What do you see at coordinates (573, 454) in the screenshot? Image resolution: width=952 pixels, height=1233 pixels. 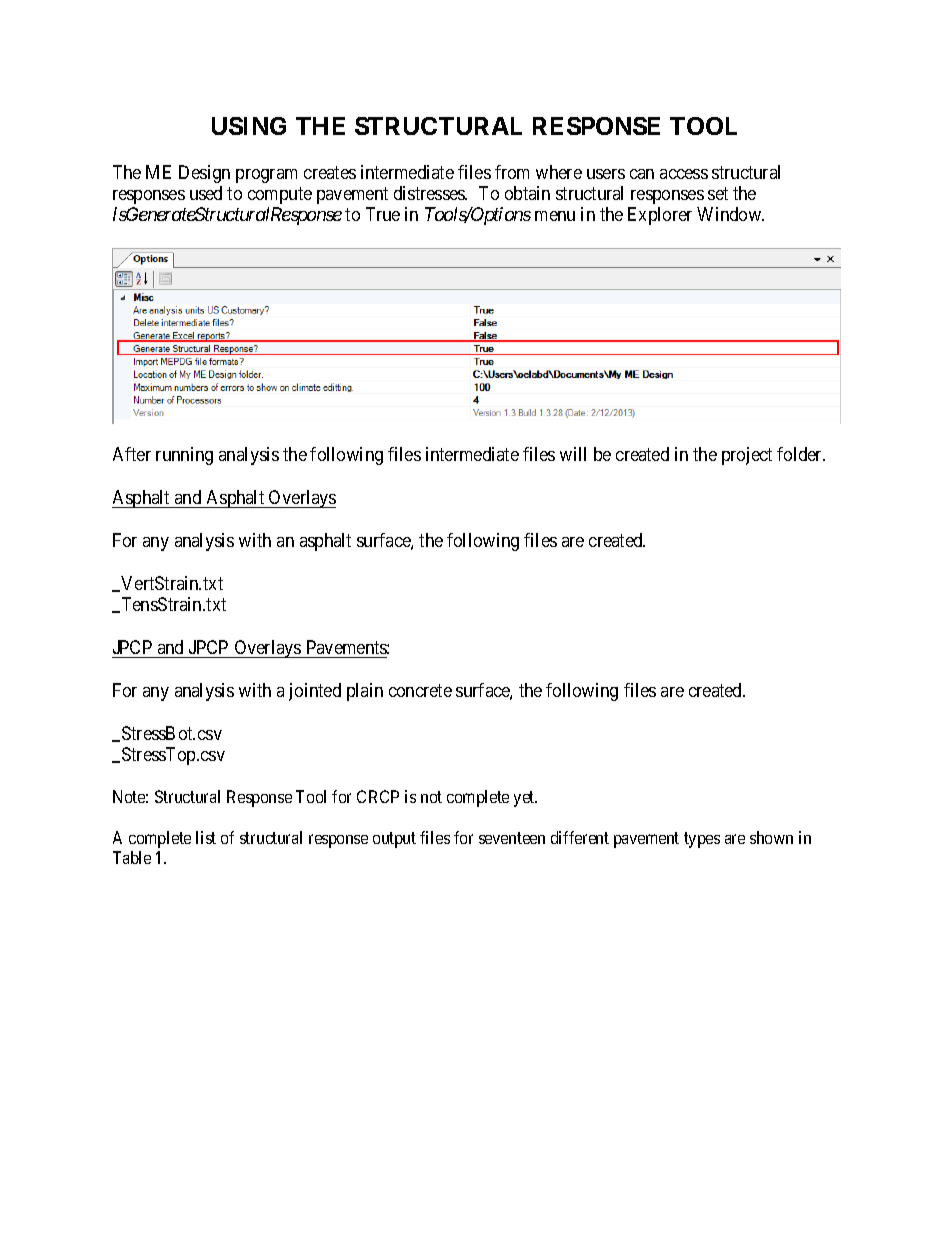 I see `will` at bounding box center [573, 454].
